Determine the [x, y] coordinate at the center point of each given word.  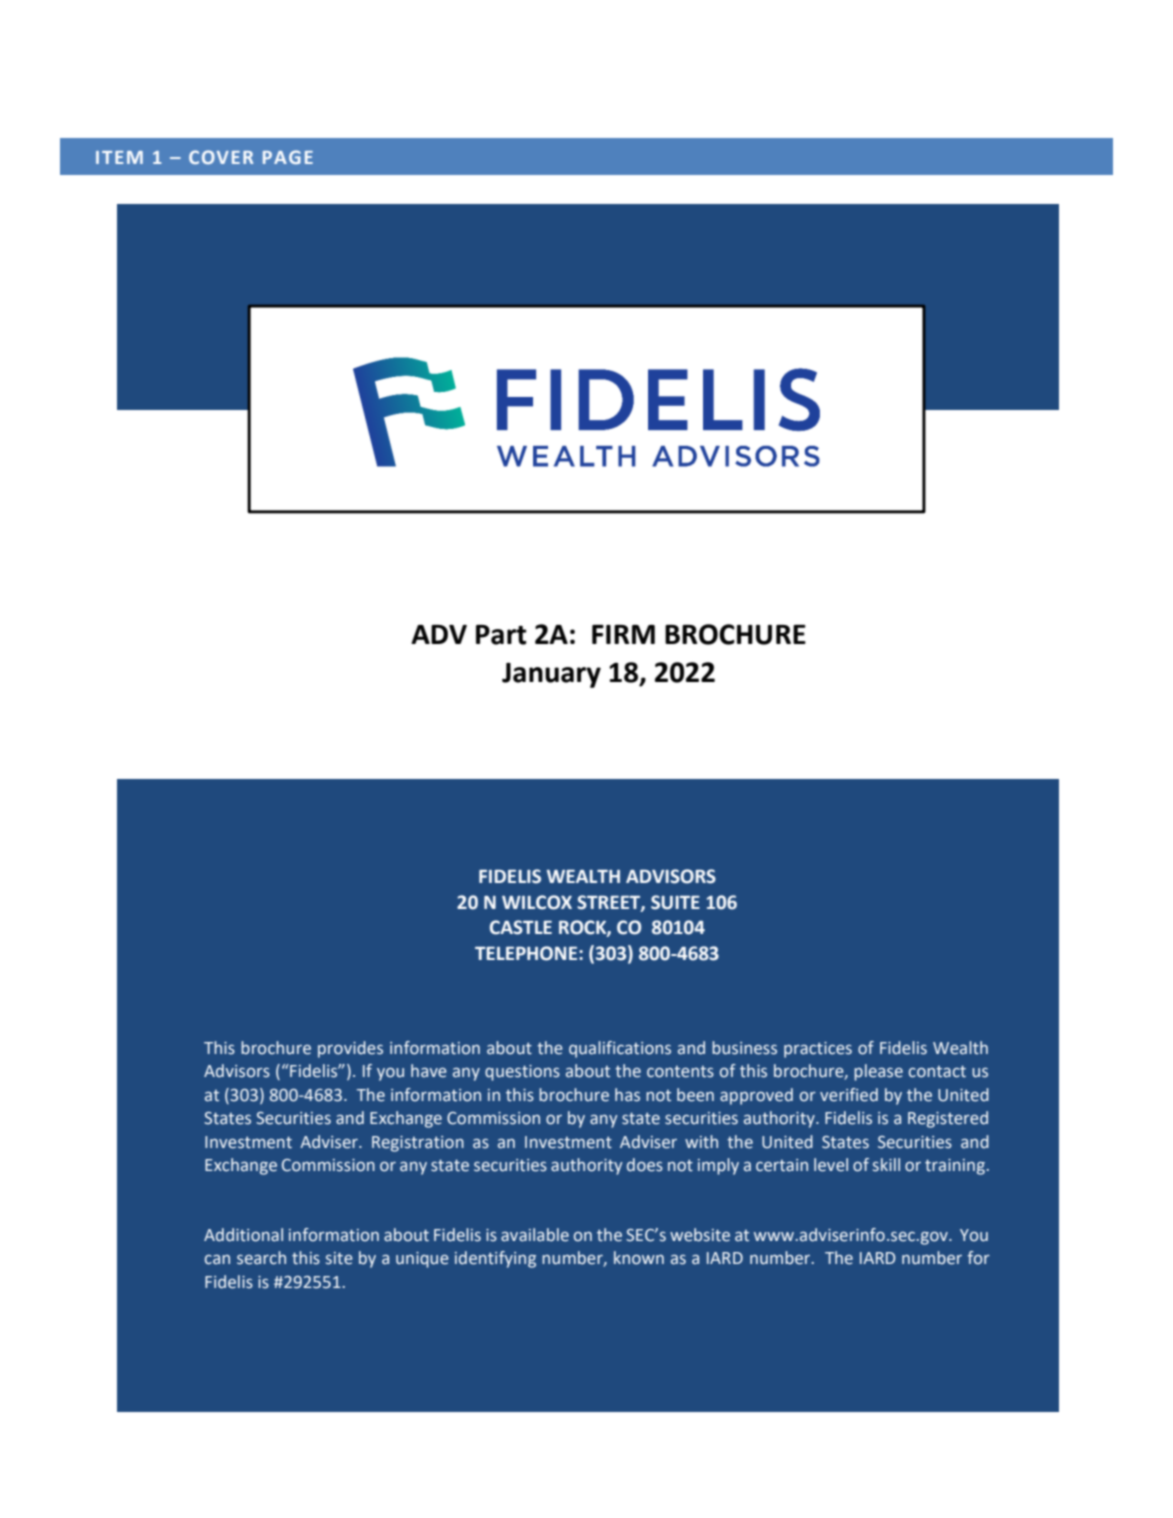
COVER [221, 157]
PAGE [288, 157]
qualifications [620, 1049]
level [831, 1165]
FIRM [623, 634]
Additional [243, 1235]
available [535, 1235]
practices [818, 1050]
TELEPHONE [527, 953]
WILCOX [537, 902]
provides [350, 1049]
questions [522, 1073]
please [878, 1072]
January [551, 675]
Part [501, 635]
